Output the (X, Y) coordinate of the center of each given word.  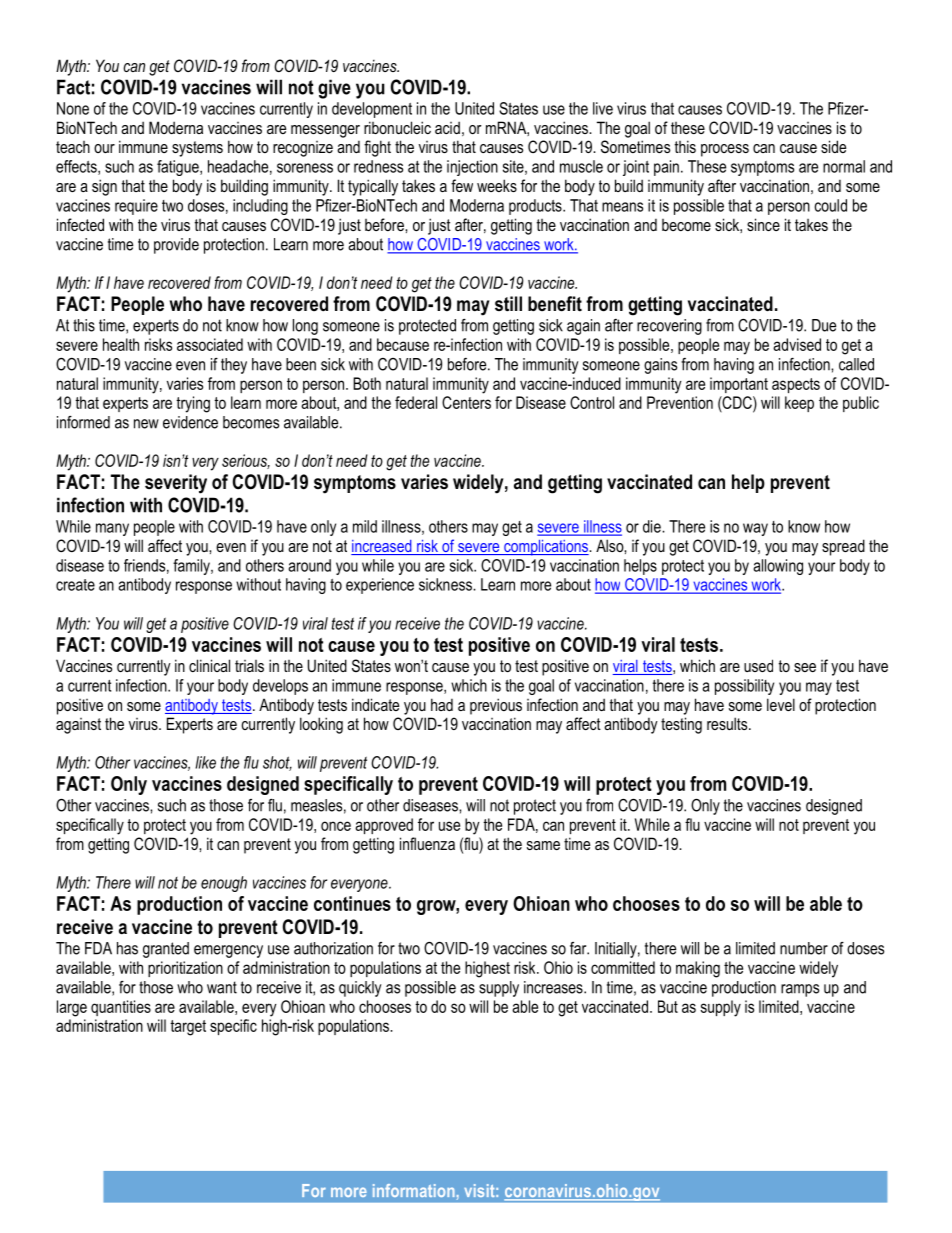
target (188, 1028)
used (758, 665)
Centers (466, 402)
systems (197, 149)
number (804, 948)
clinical (209, 665)
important (739, 385)
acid (447, 127)
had (442, 704)
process (725, 150)
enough (224, 884)
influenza (427, 843)
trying (193, 404)
